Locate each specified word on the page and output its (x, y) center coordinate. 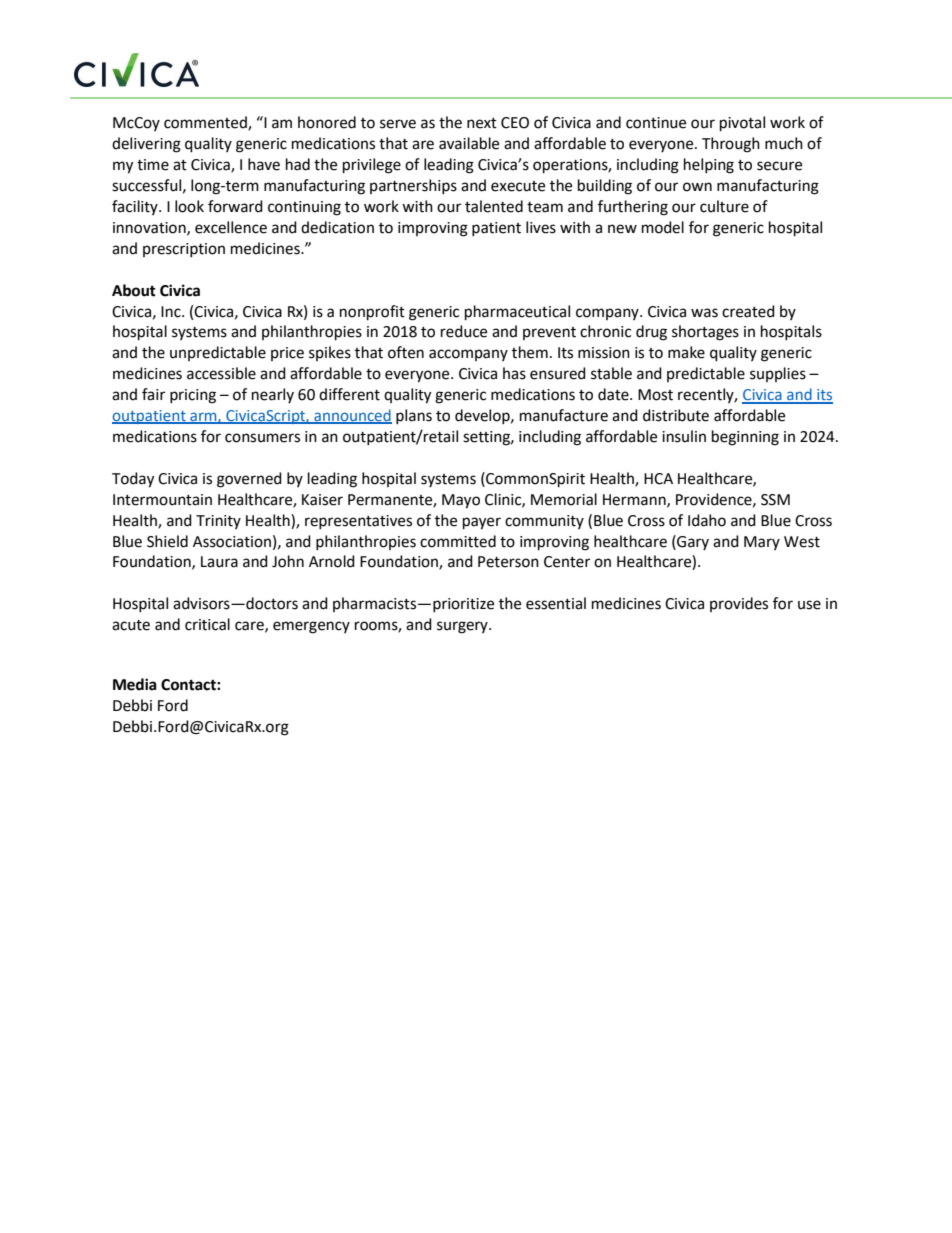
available (469, 143)
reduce (464, 331)
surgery (463, 627)
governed (249, 480)
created (748, 311)
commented (206, 123)
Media (135, 684)
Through (731, 145)
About (134, 290)
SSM (775, 500)
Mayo (461, 501)
